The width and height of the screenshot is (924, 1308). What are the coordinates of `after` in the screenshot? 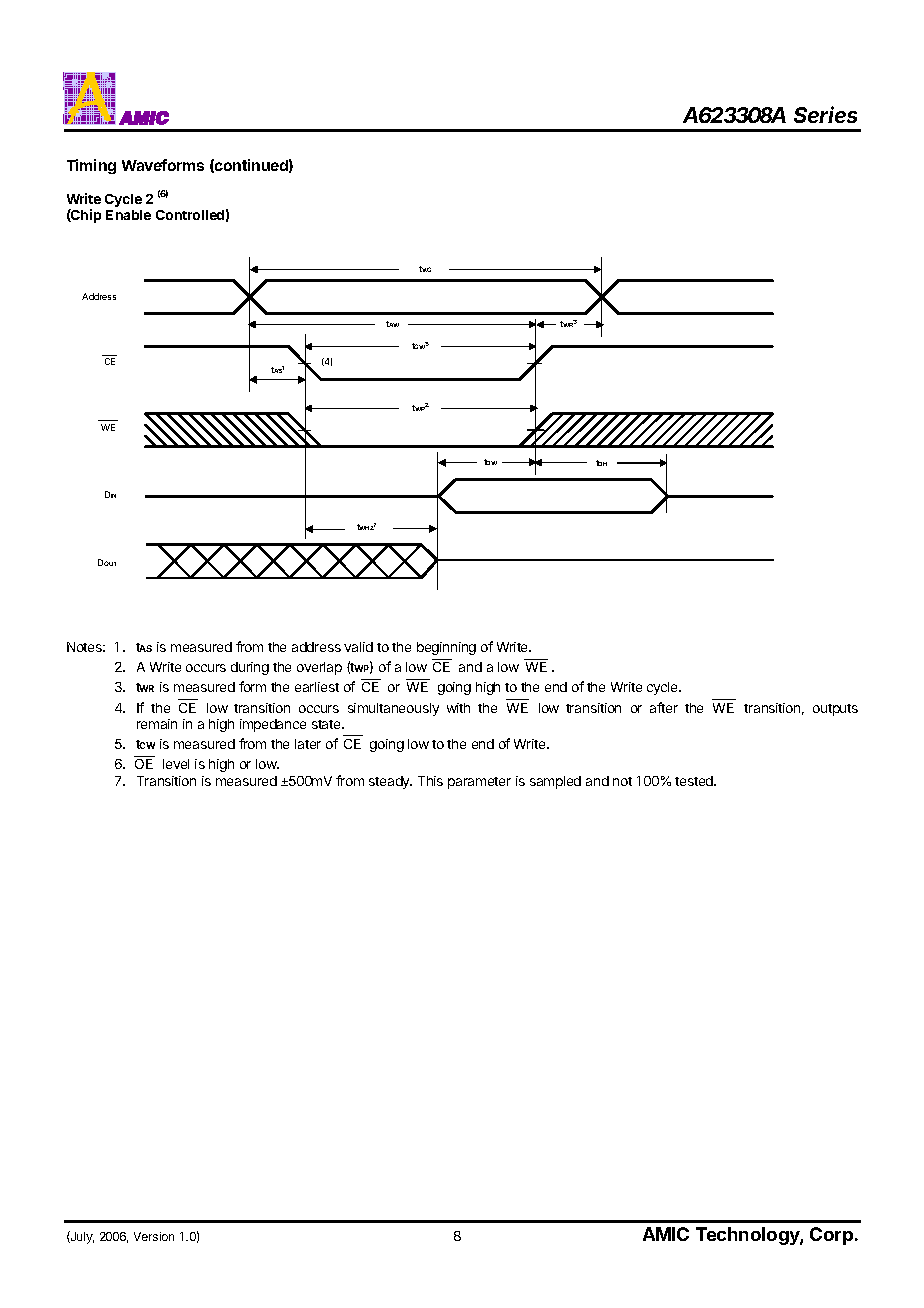 It's located at (664, 707).
